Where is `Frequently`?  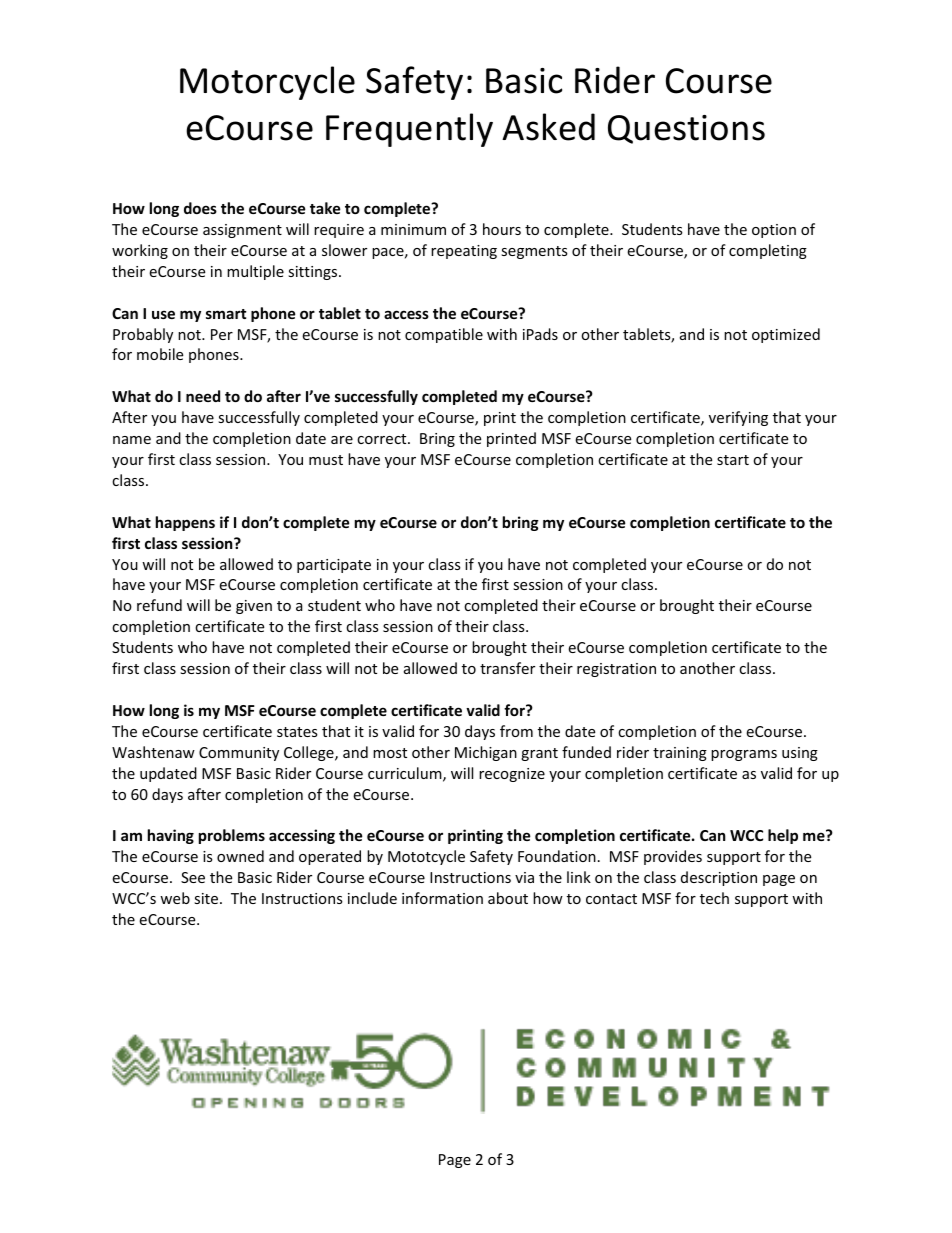 Frequently is located at coordinates (409, 130).
